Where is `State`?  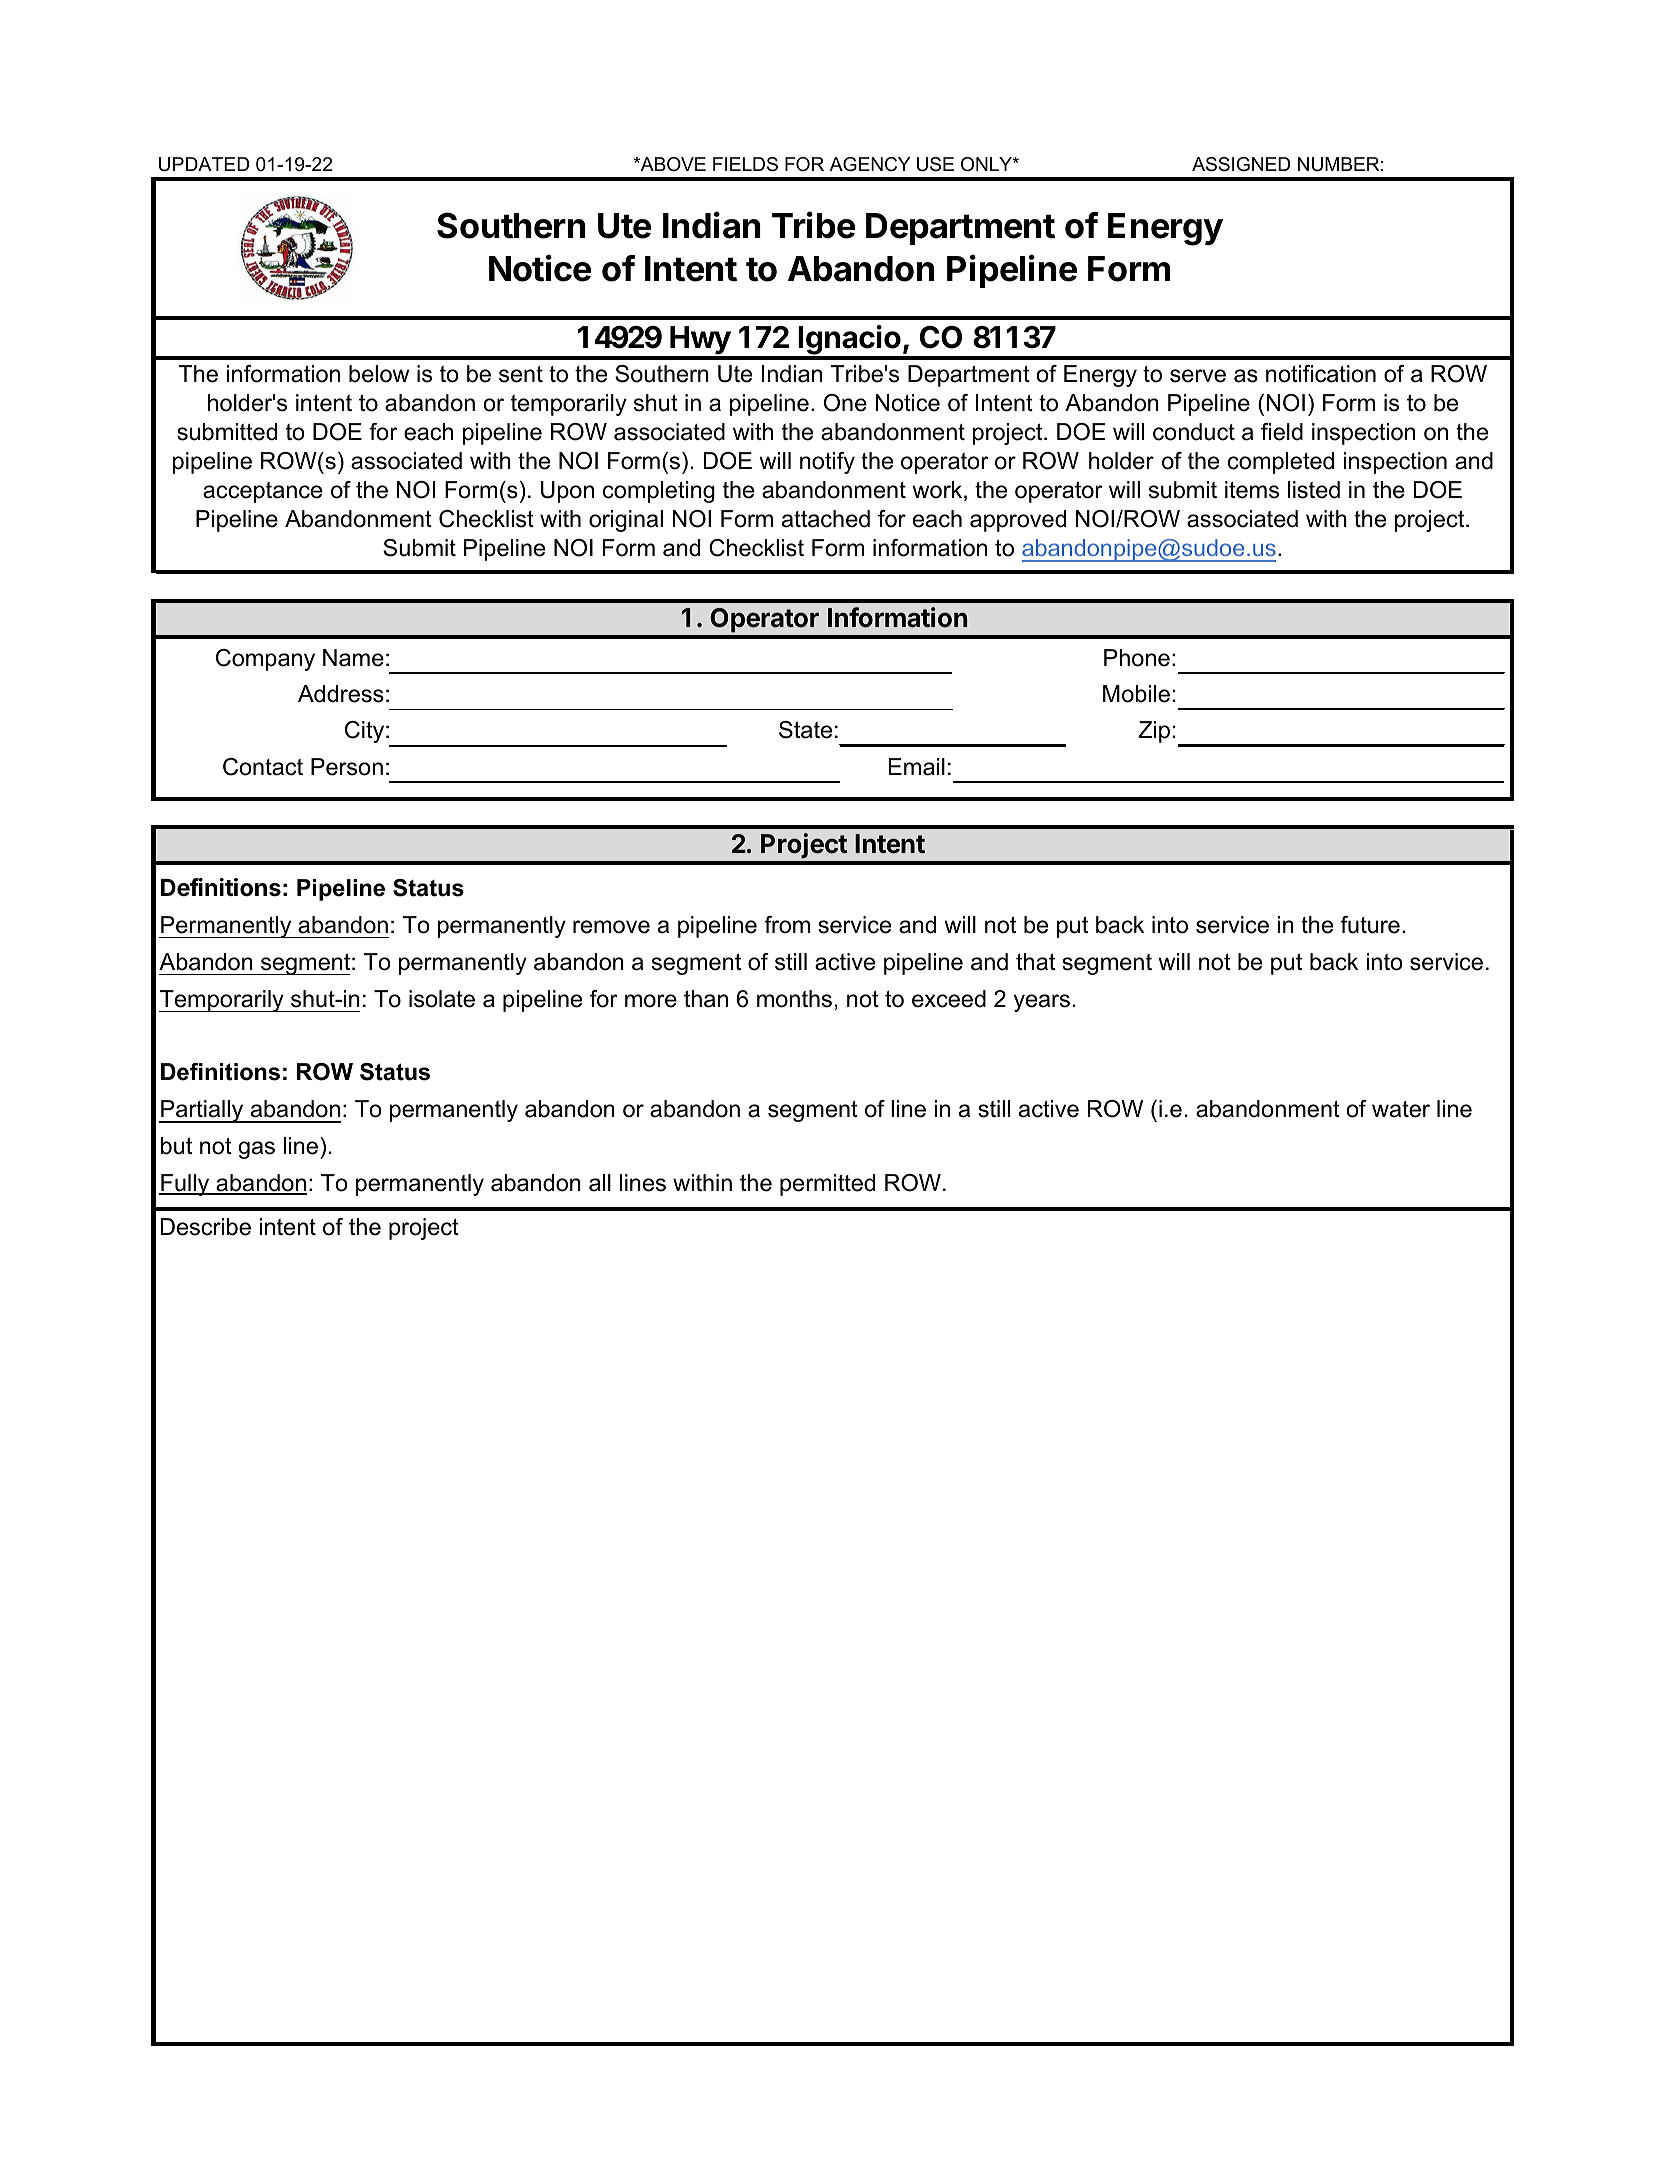
State is located at coordinates (805, 730).
